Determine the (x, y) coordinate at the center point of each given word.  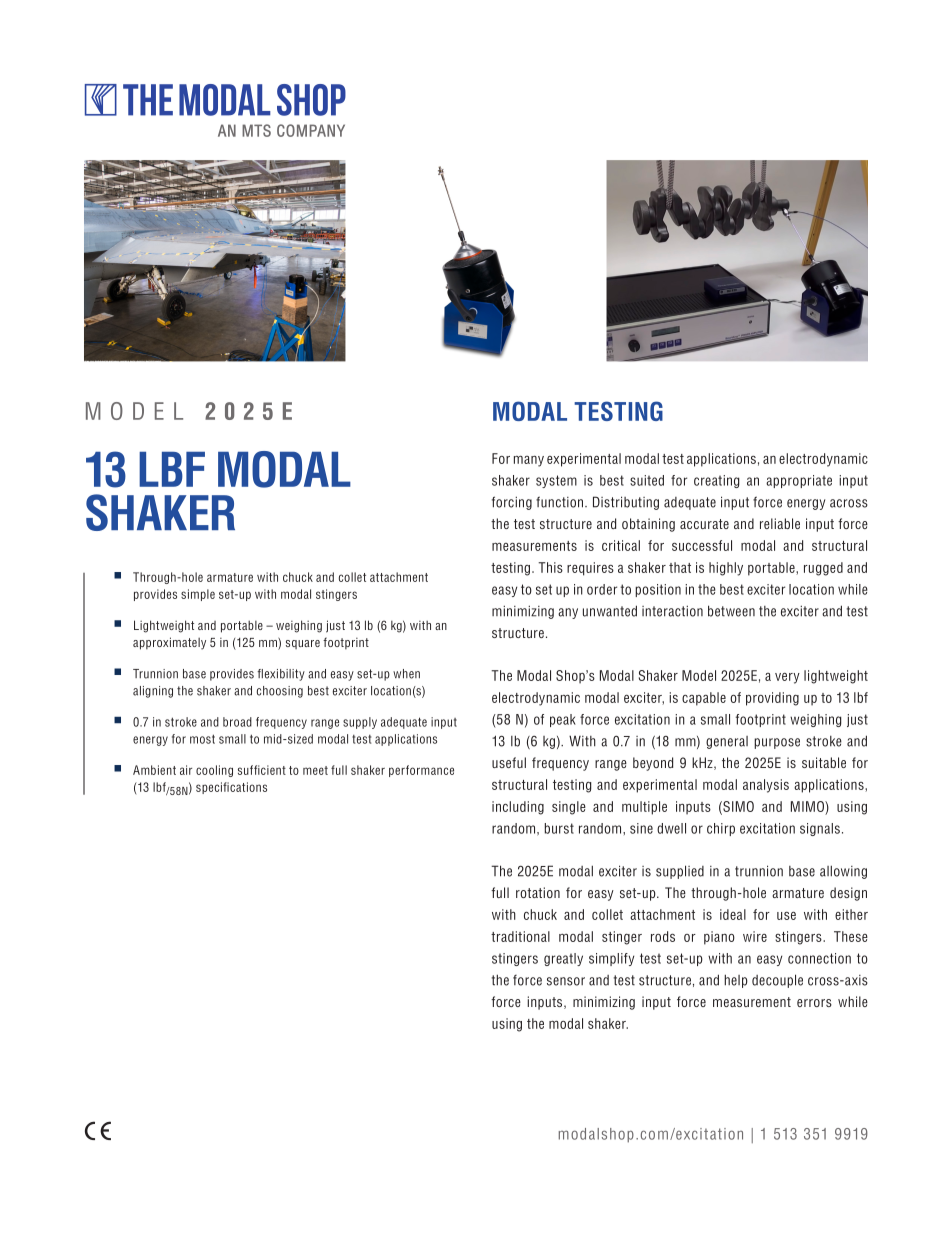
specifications (231, 788)
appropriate (799, 481)
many (529, 461)
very (787, 678)
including (518, 808)
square (303, 644)
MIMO (808, 806)
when (406, 674)
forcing (512, 503)
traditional (520, 936)
